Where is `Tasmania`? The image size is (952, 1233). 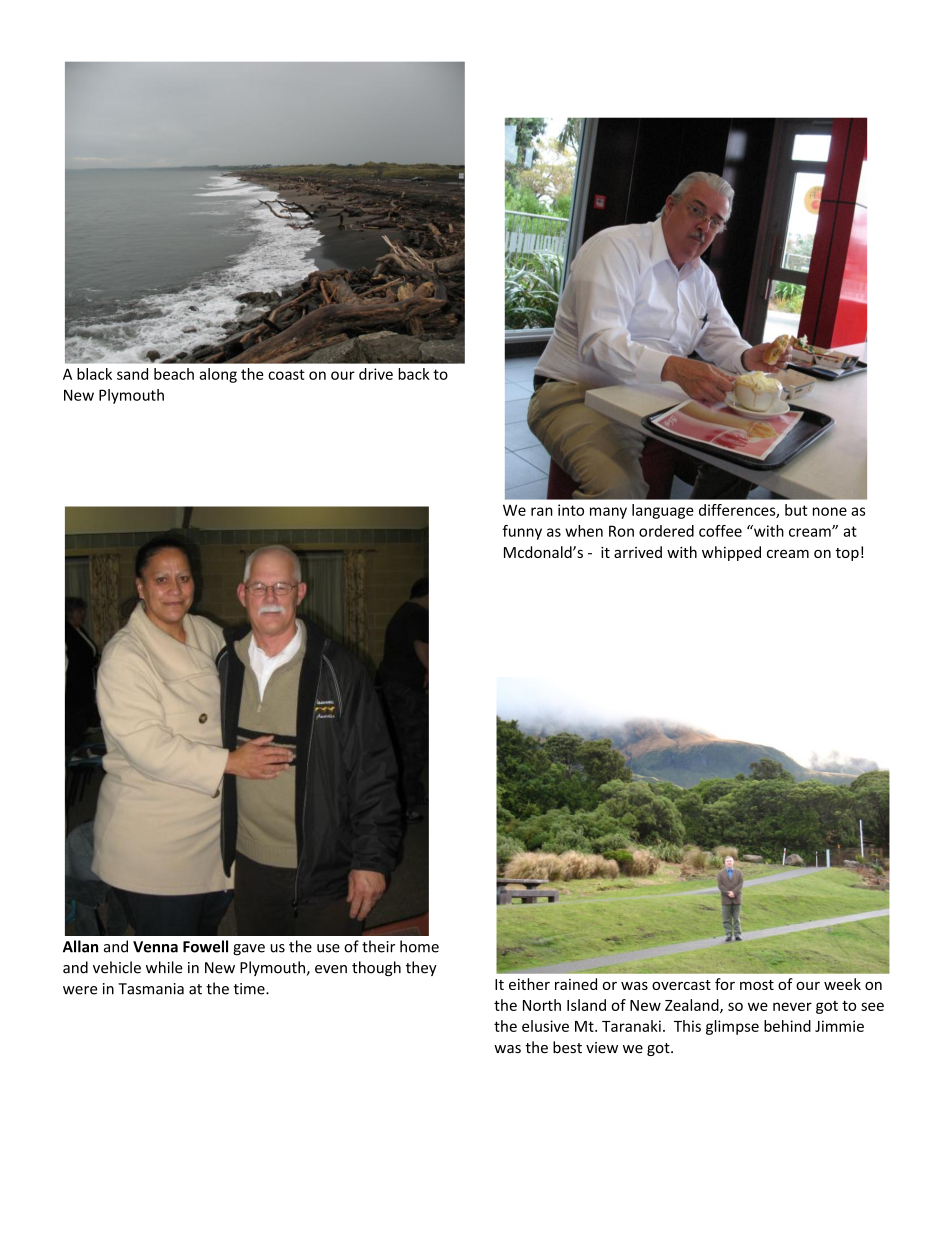
Tasmania is located at coordinates (151, 989).
